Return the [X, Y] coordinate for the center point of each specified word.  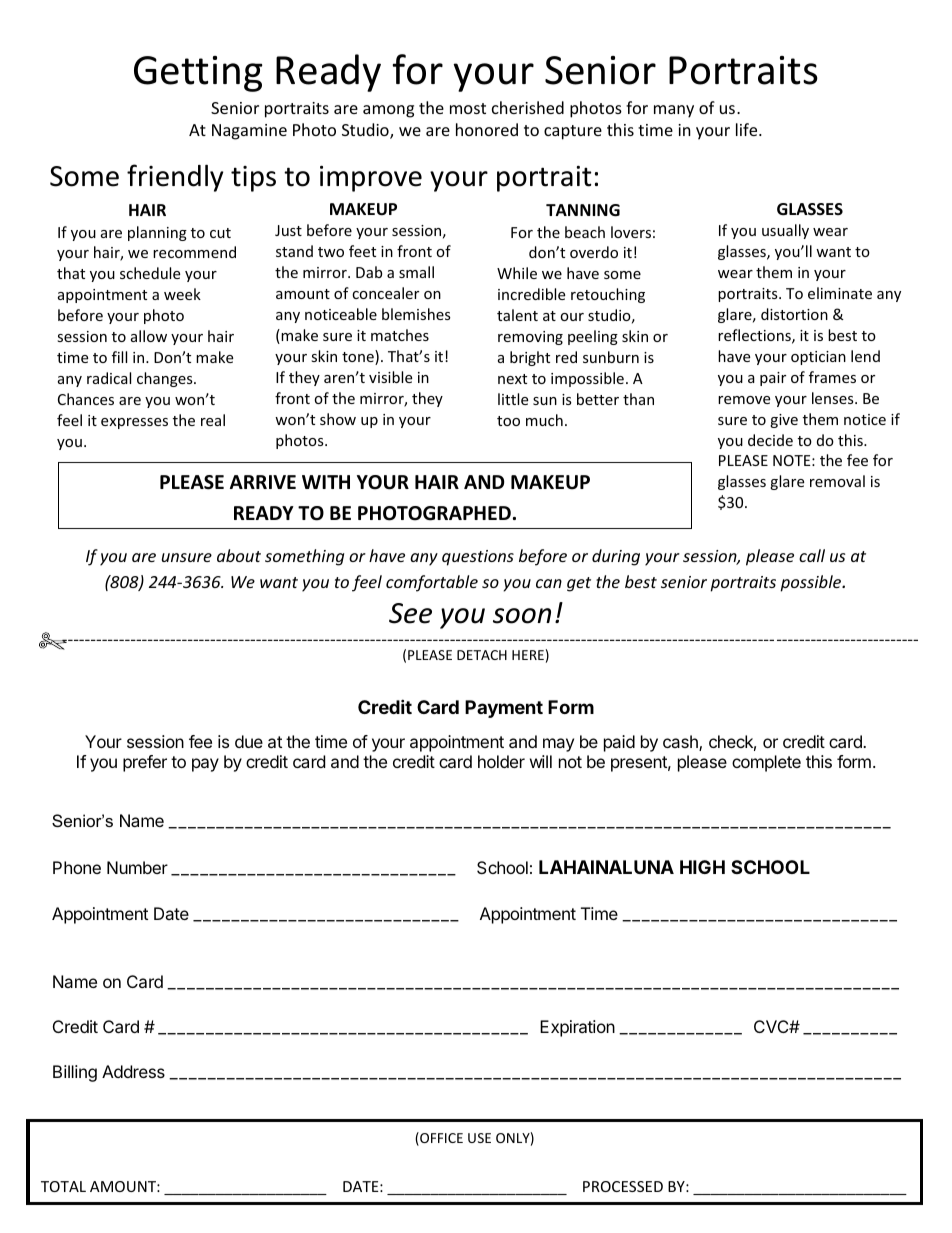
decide [770, 440]
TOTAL [63, 1186]
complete [766, 763]
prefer [145, 763]
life [748, 129]
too [508, 421]
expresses [134, 423]
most [468, 108]
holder [501, 761]
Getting [198, 74]
